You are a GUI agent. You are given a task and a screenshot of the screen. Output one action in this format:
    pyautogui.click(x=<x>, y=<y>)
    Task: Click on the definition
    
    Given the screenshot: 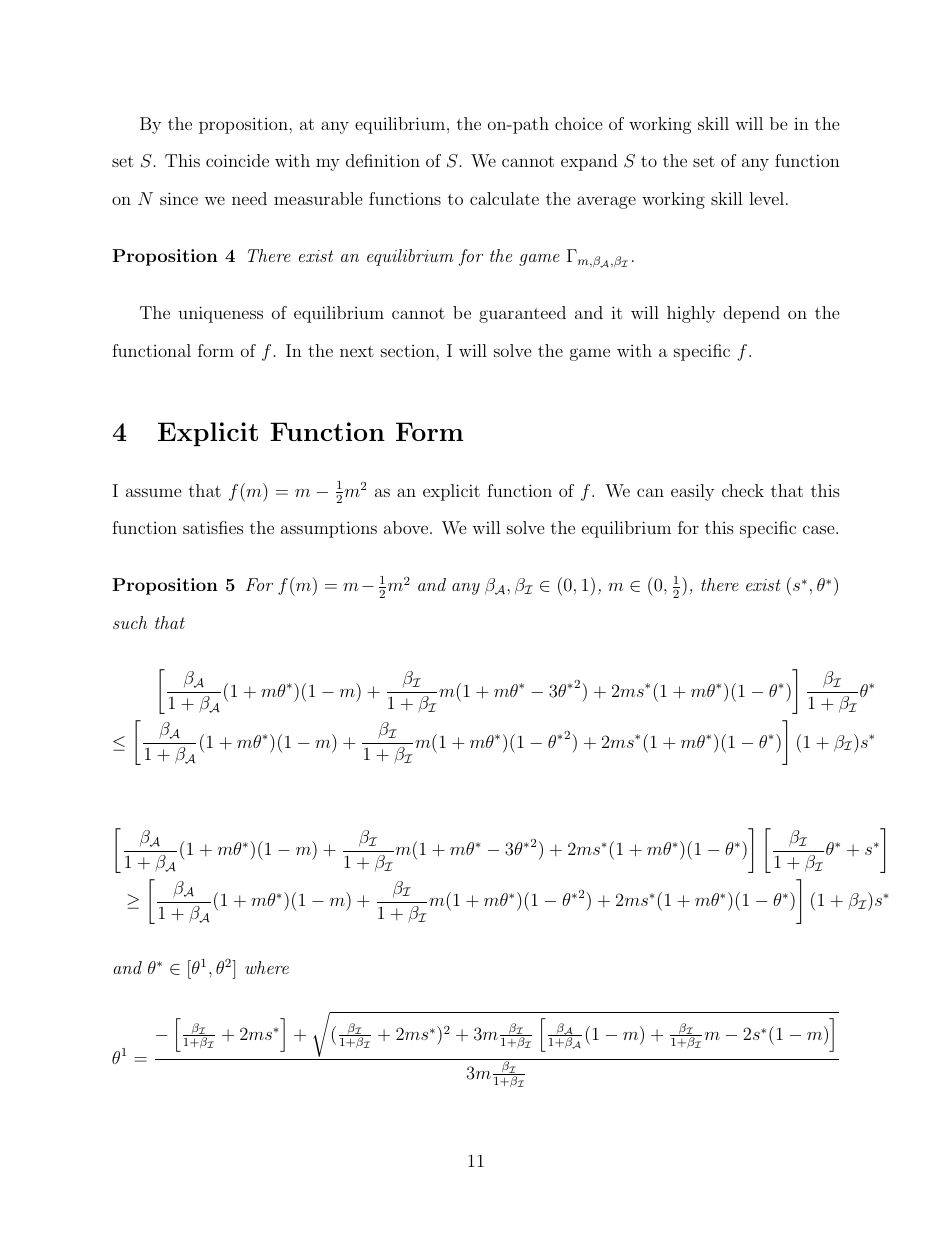 What is the action you would take?
    pyautogui.click(x=383, y=160)
